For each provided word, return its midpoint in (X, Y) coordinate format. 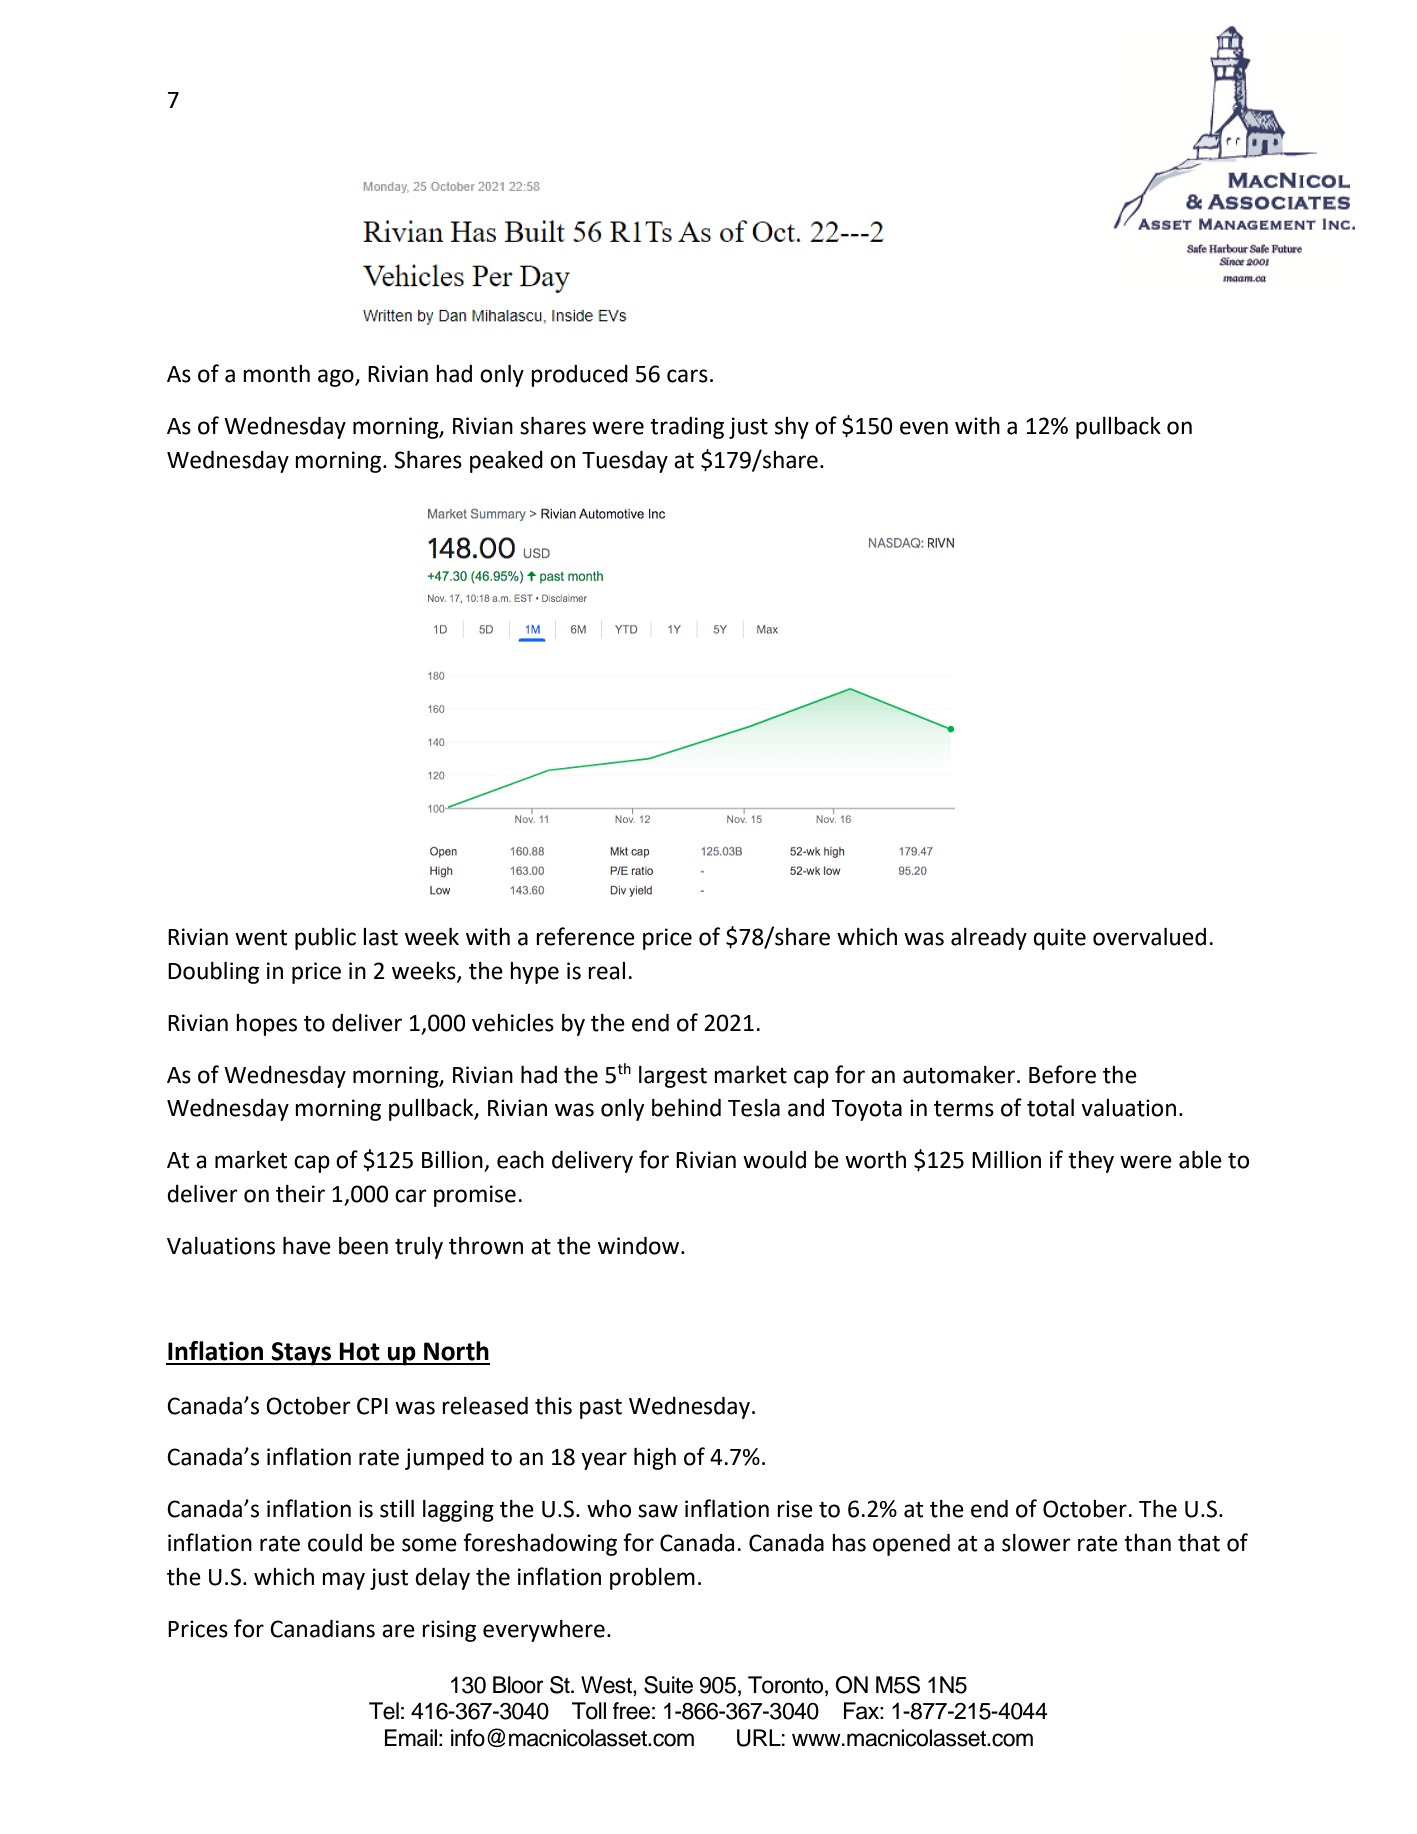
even (924, 428)
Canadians (322, 1629)
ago (337, 378)
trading (687, 428)
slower (1036, 1543)
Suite (668, 1685)
